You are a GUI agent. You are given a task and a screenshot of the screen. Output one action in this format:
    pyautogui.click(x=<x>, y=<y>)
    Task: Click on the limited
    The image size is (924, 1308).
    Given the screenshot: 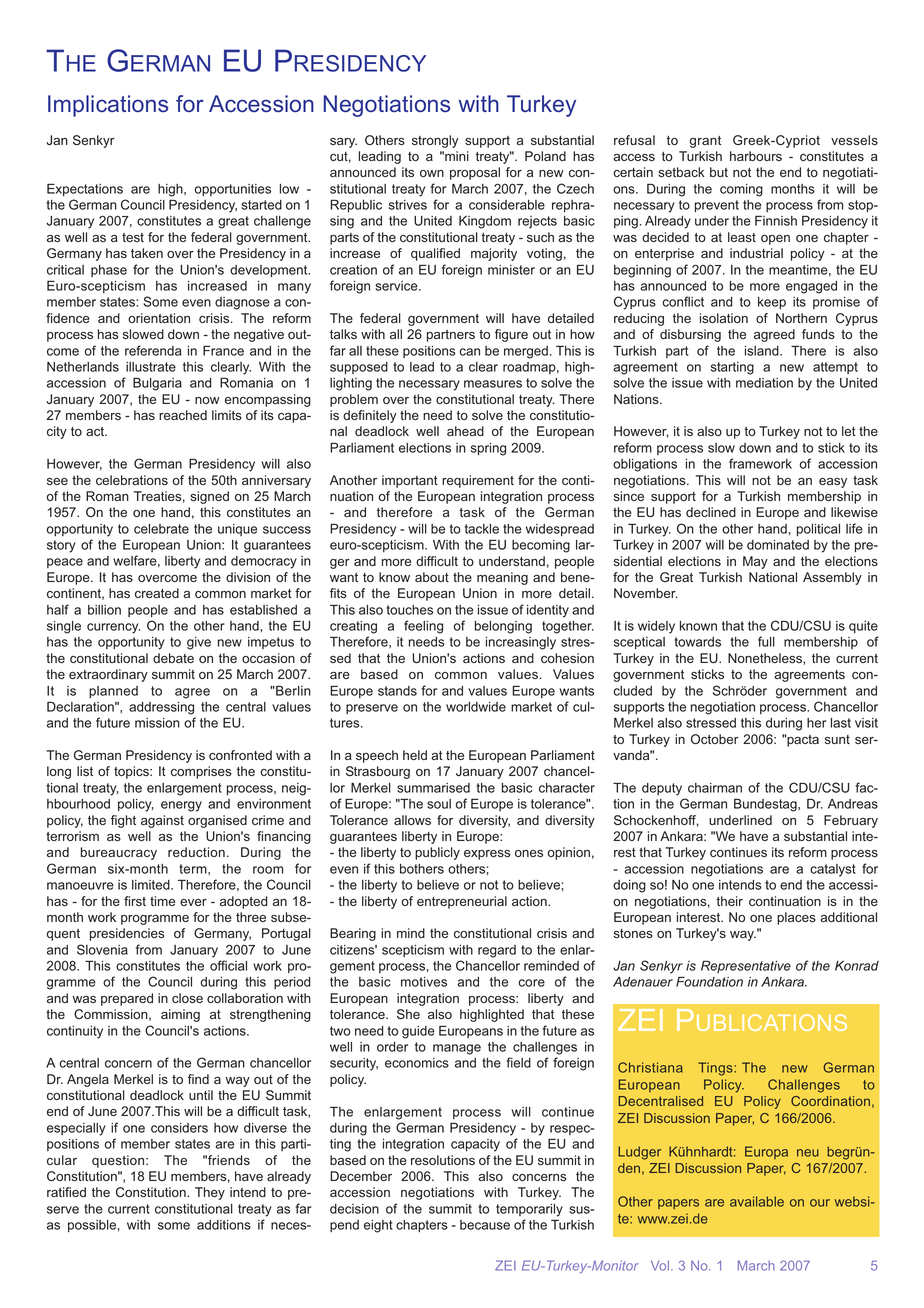 What is the action you would take?
    pyautogui.click(x=152, y=885)
